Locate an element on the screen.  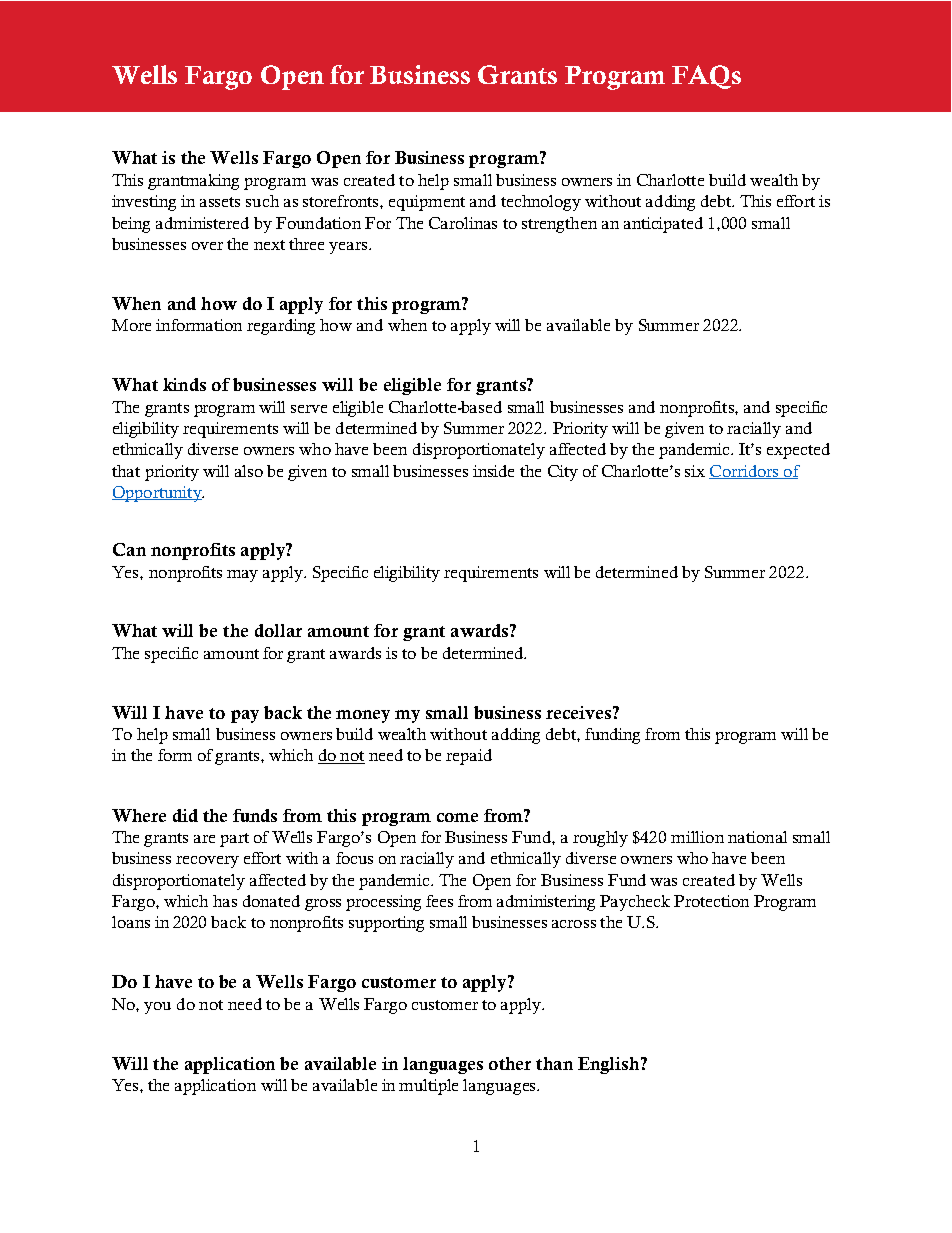
anticipated is located at coordinates (663, 225).
